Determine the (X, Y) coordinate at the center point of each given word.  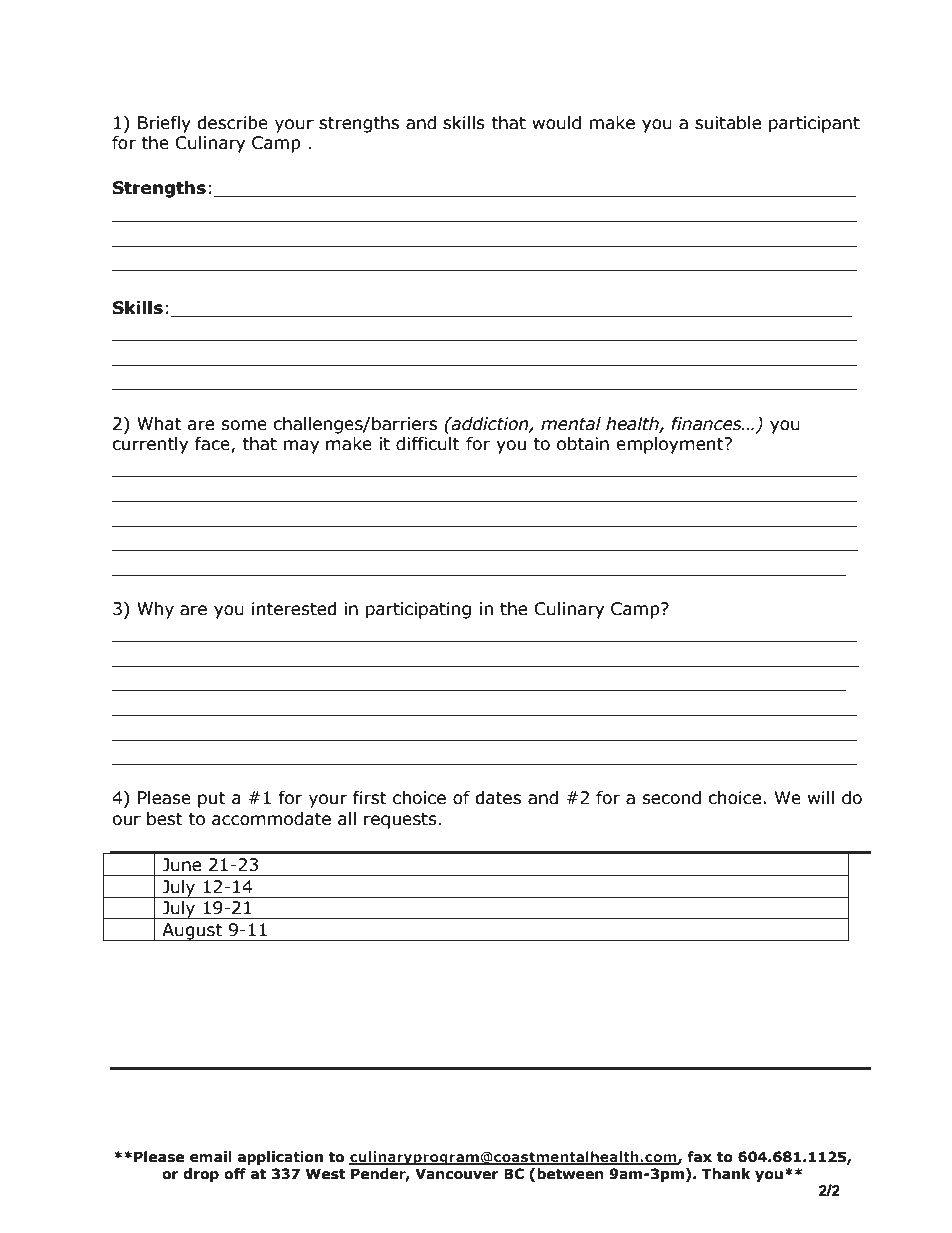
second (671, 798)
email (211, 1157)
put (212, 800)
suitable (728, 123)
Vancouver (457, 1174)
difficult (427, 444)
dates (498, 798)
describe (232, 123)
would (556, 123)
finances (707, 424)
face (213, 445)
